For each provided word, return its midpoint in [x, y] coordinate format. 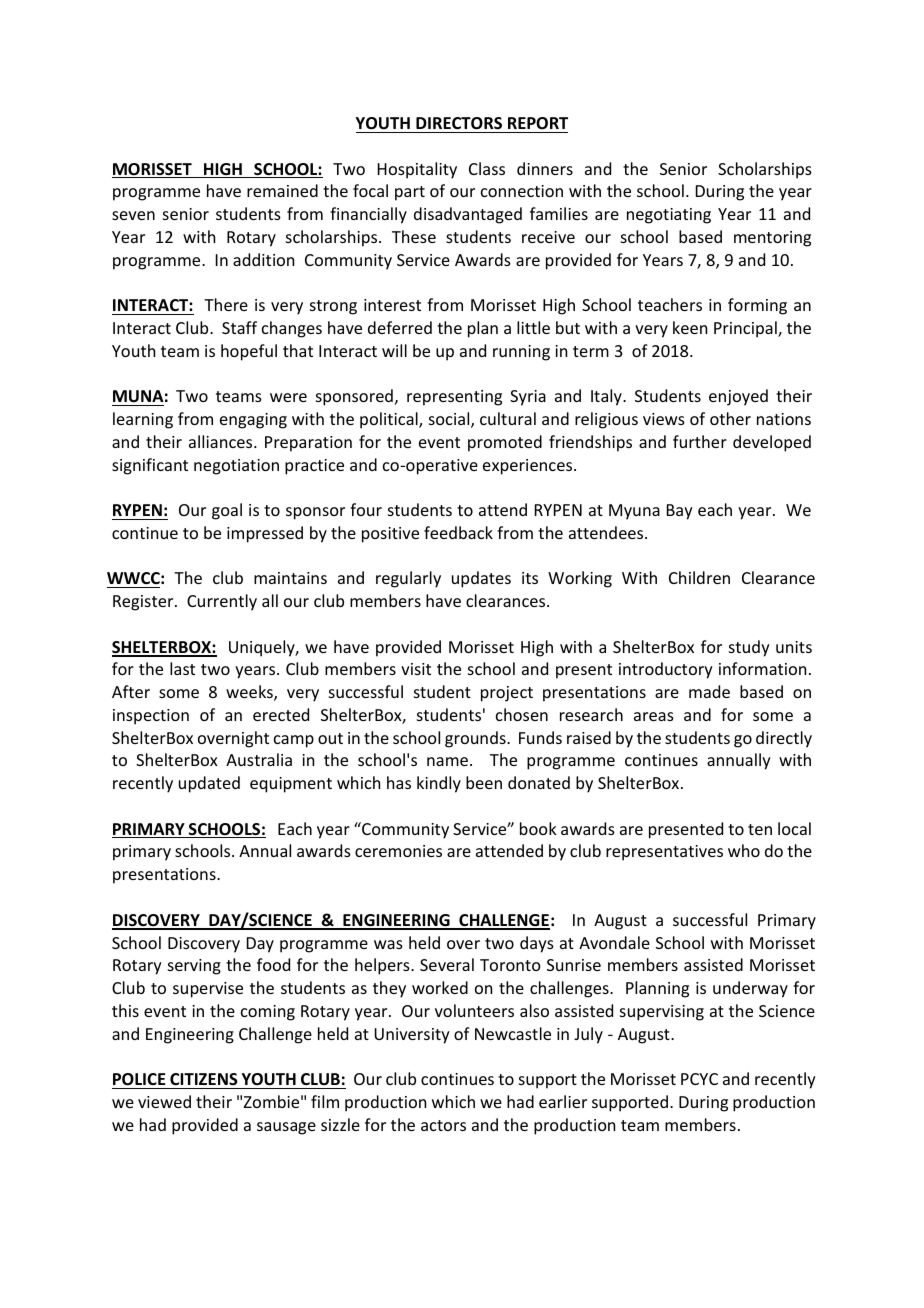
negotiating [669, 216]
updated [209, 784]
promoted [505, 443]
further [700, 441]
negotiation [236, 467]
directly [784, 739]
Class [487, 168]
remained [282, 190]
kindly [439, 784]
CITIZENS [204, 1079]
